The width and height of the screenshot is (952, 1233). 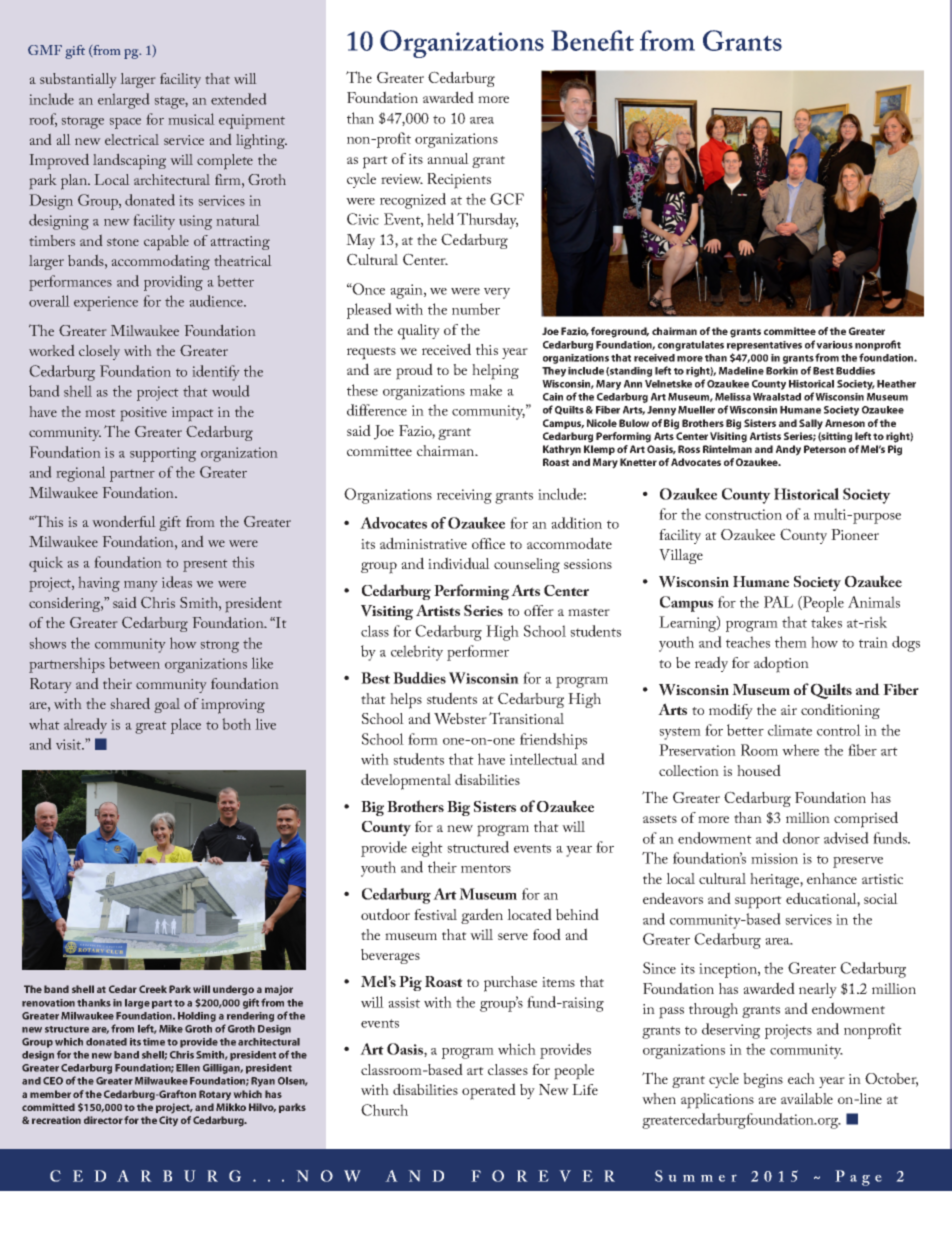 I want to click on Benefit, so click(x=593, y=40).
